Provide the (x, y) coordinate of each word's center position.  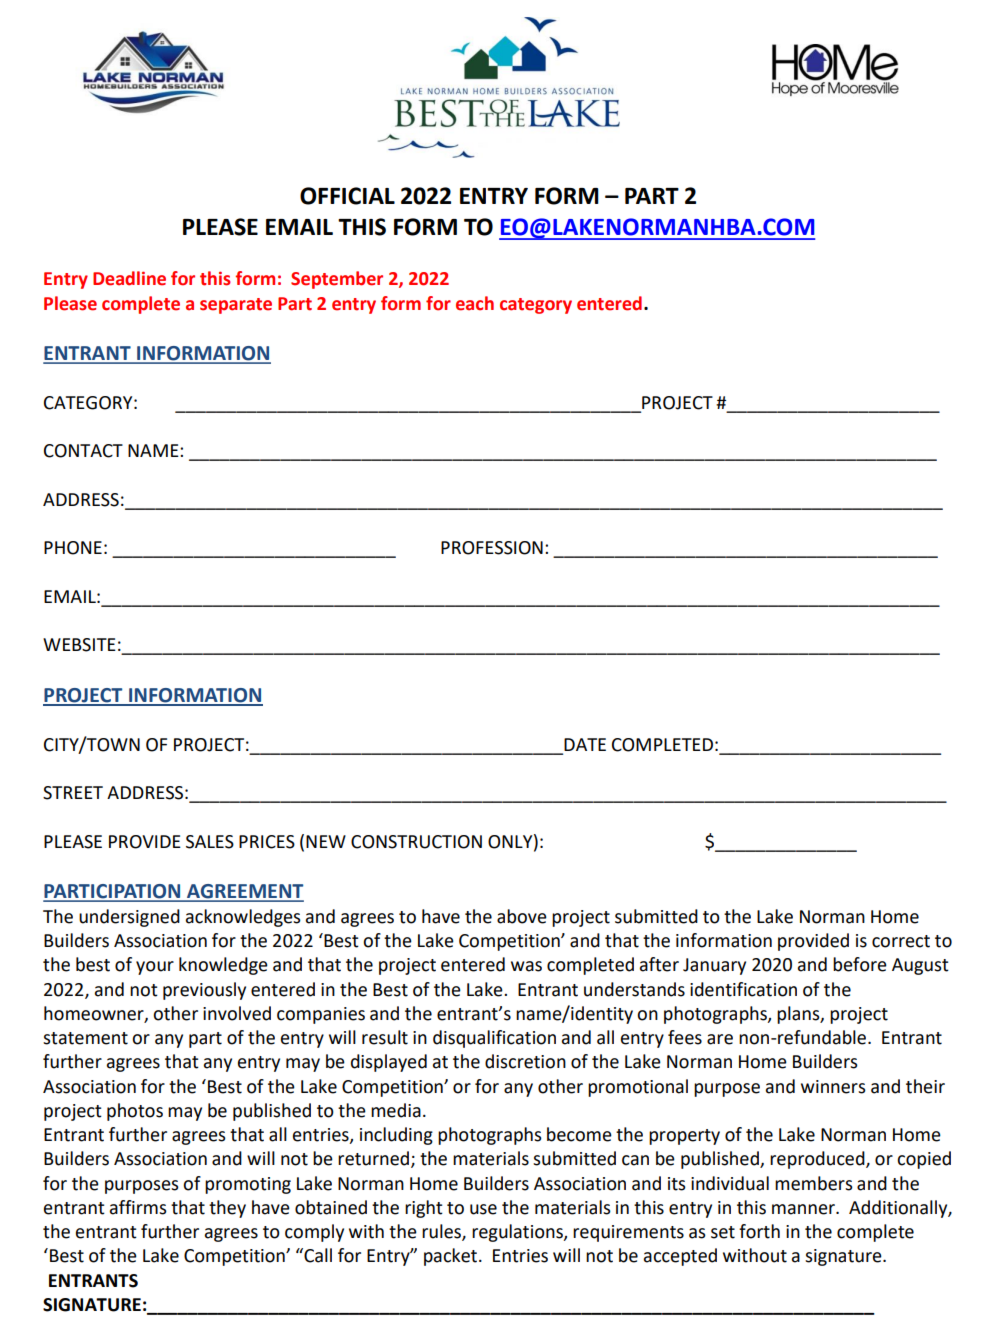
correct (901, 941)
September (337, 280)
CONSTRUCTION (416, 842)
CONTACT (83, 451)
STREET (73, 793)
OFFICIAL (347, 196)
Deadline (129, 278)
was (526, 966)
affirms (138, 1207)
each (475, 303)
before (860, 964)
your (155, 968)
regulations (518, 1233)
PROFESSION (492, 548)
